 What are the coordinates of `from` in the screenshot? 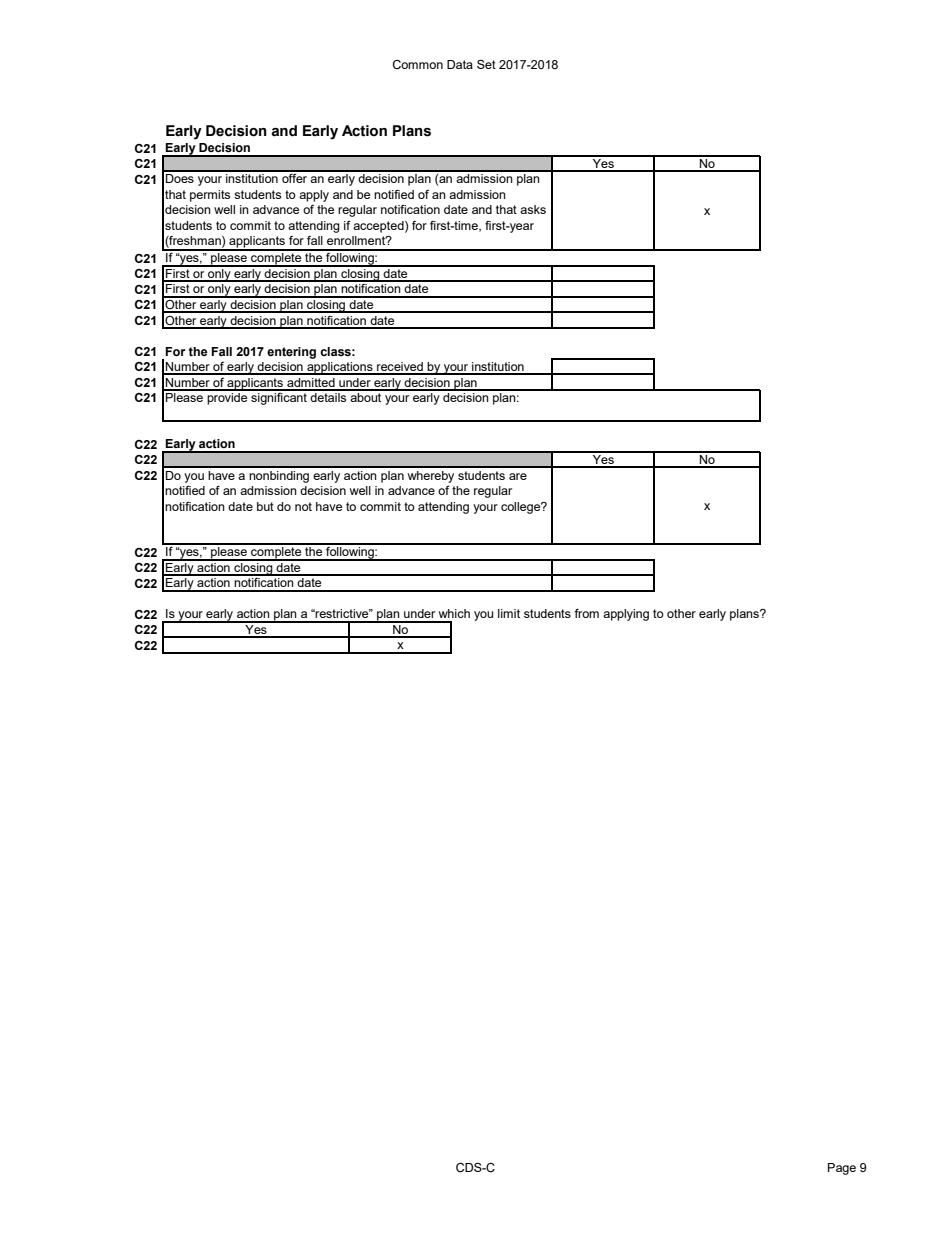 It's located at (586, 613).
